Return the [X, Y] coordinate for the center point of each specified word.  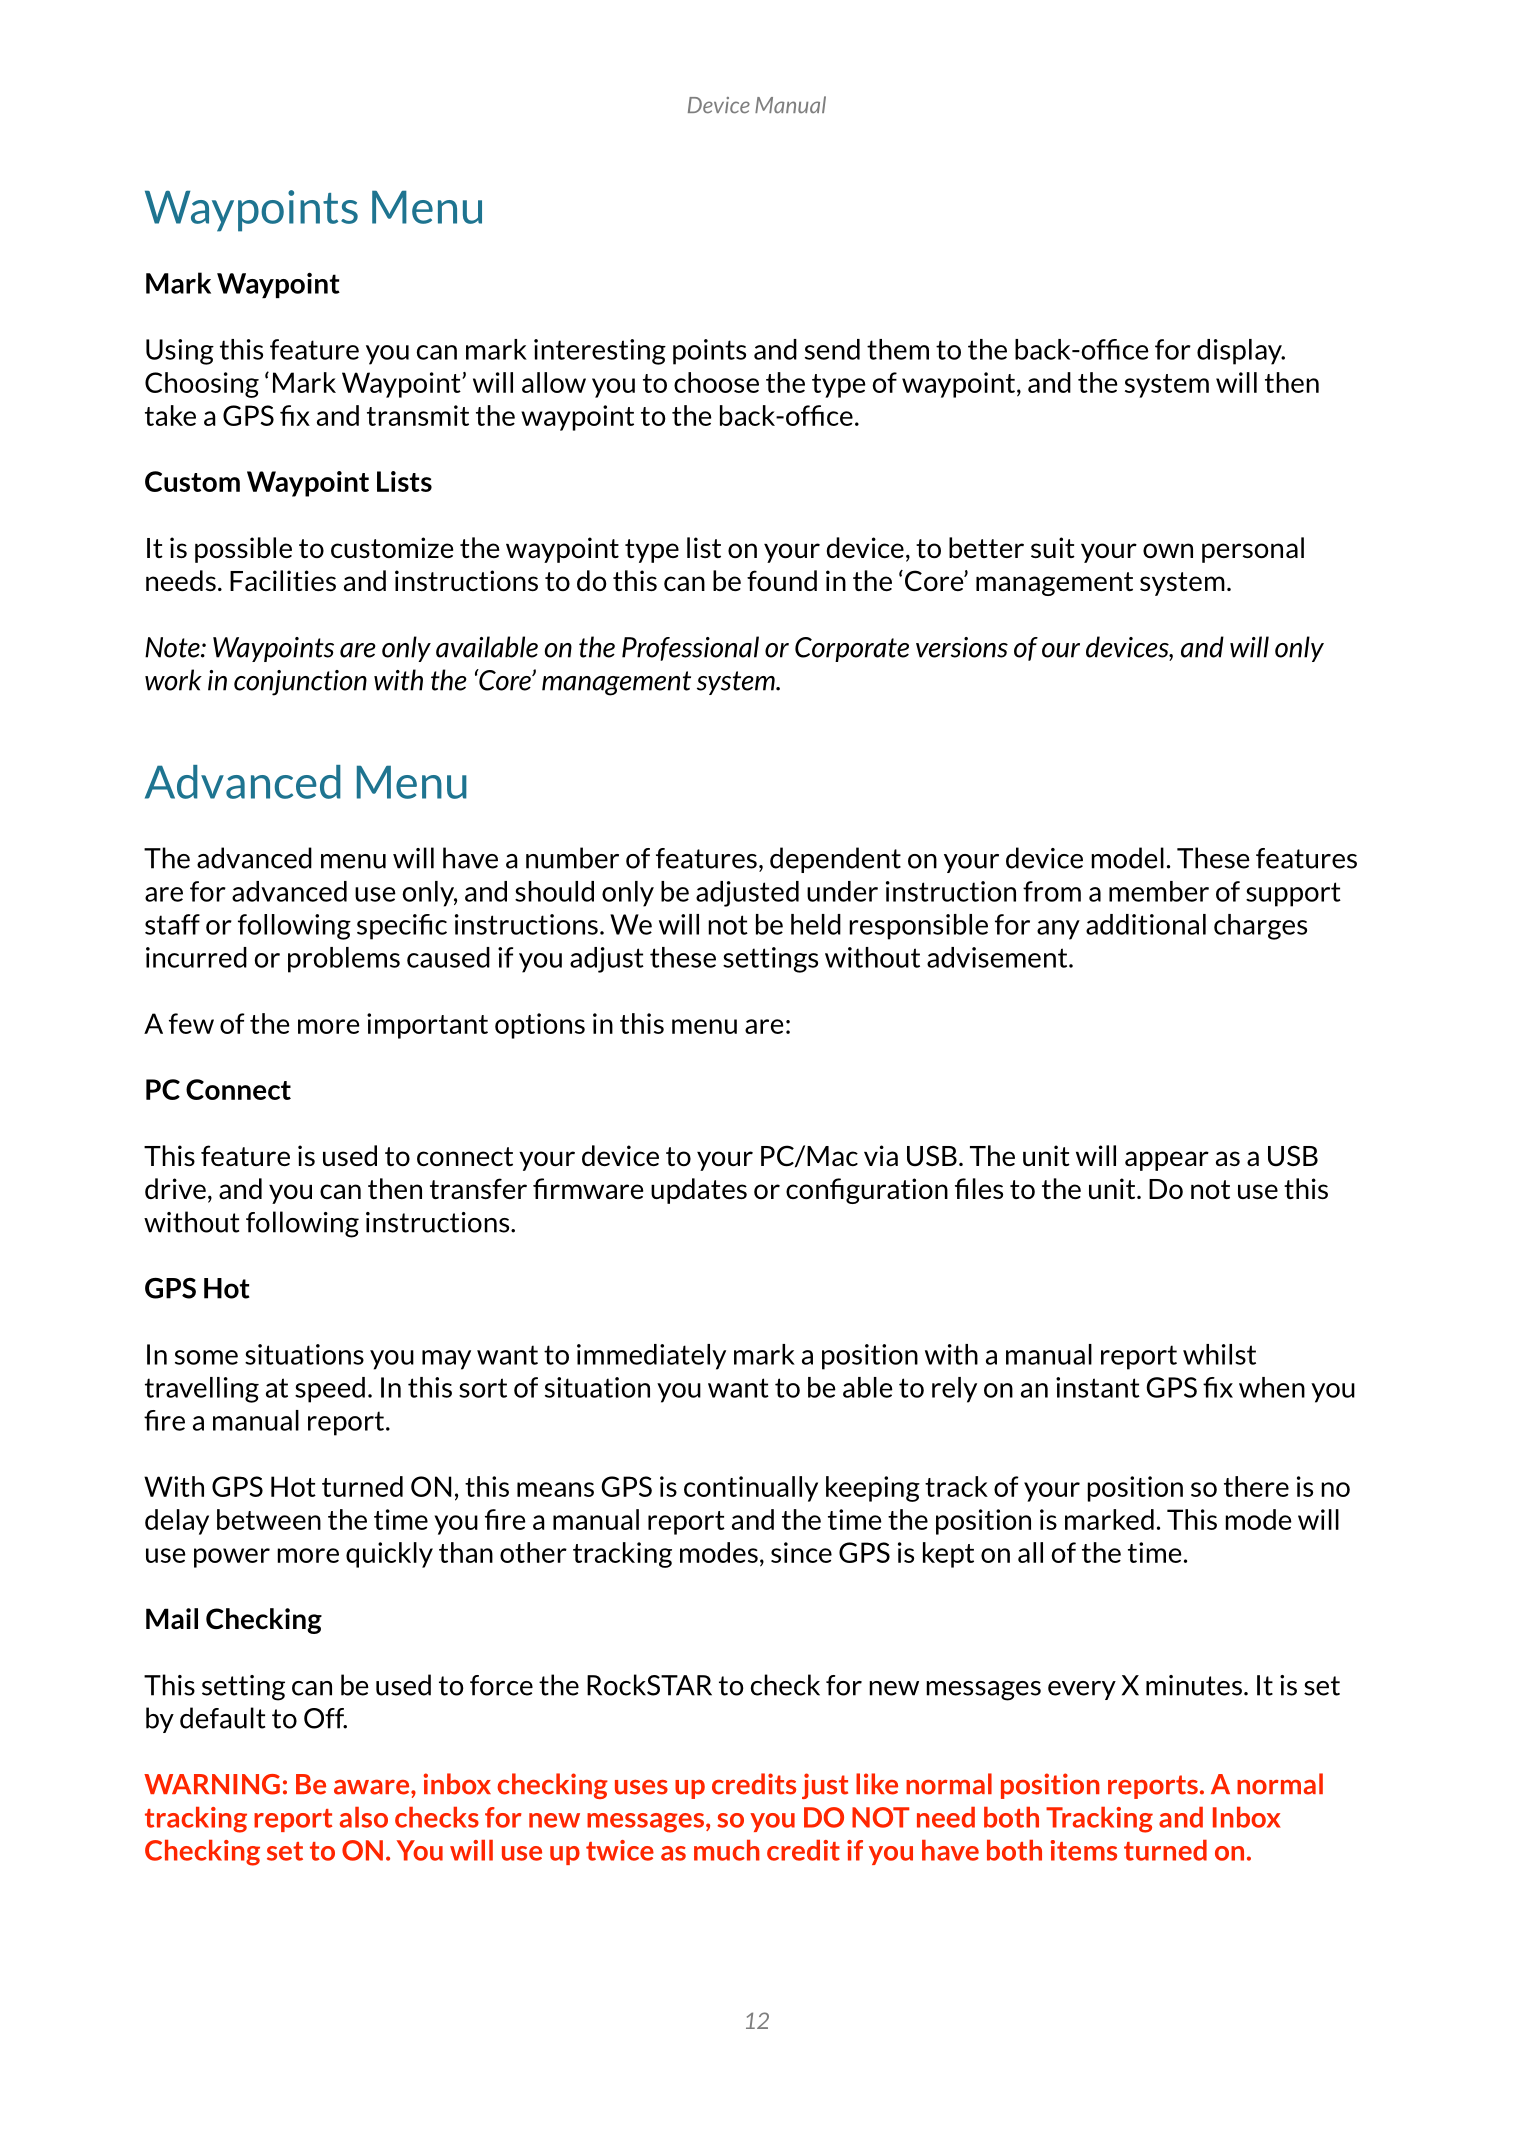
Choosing [202, 385]
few [191, 1023]
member [1159, 891]
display [1240, 352]
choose [716, 382]
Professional [690, 648]
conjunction [300, 683]
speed [330, 1390]
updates [699, 1191]
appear [1167, 1161]
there [1256, 1486]
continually [751, 1489]
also [364, 1817]
